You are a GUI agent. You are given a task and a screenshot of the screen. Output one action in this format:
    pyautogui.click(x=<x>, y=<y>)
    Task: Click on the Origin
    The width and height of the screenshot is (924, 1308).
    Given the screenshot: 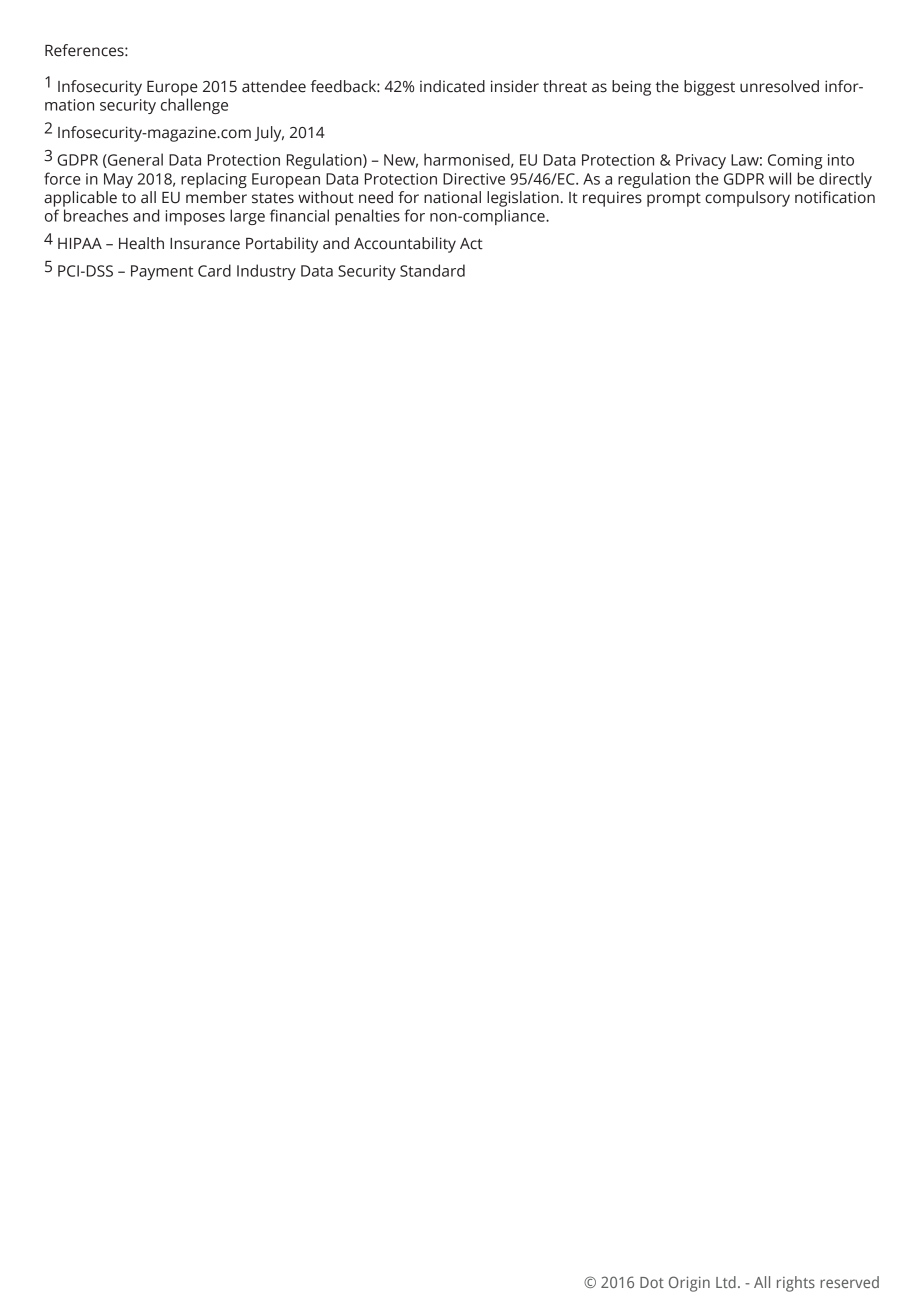 What is the action you would take?
    pyautogui.click(x=689, y=1284)
